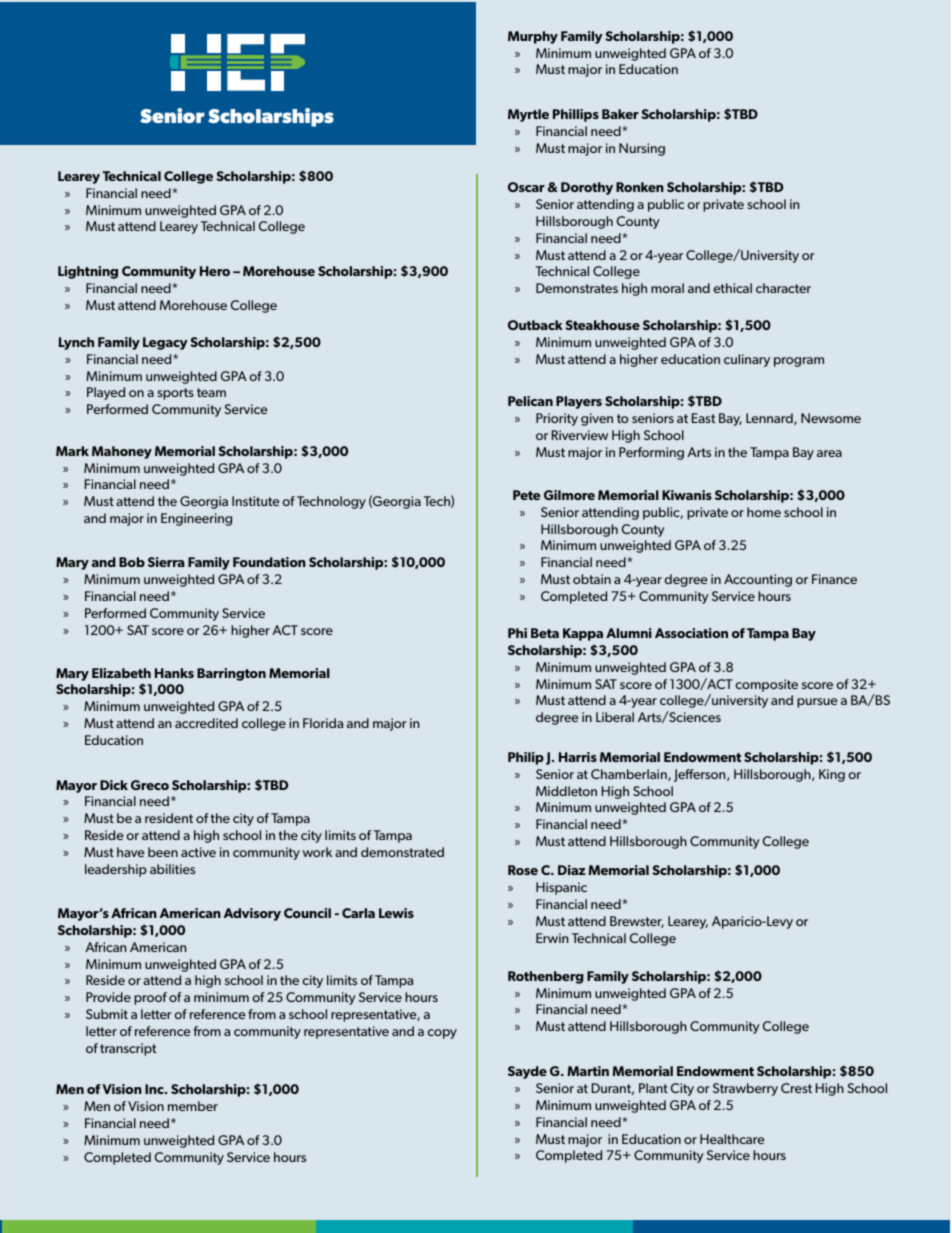  Describe the element at coordinates (747, 360) in the screenshot. I see `culinary` at that location.
